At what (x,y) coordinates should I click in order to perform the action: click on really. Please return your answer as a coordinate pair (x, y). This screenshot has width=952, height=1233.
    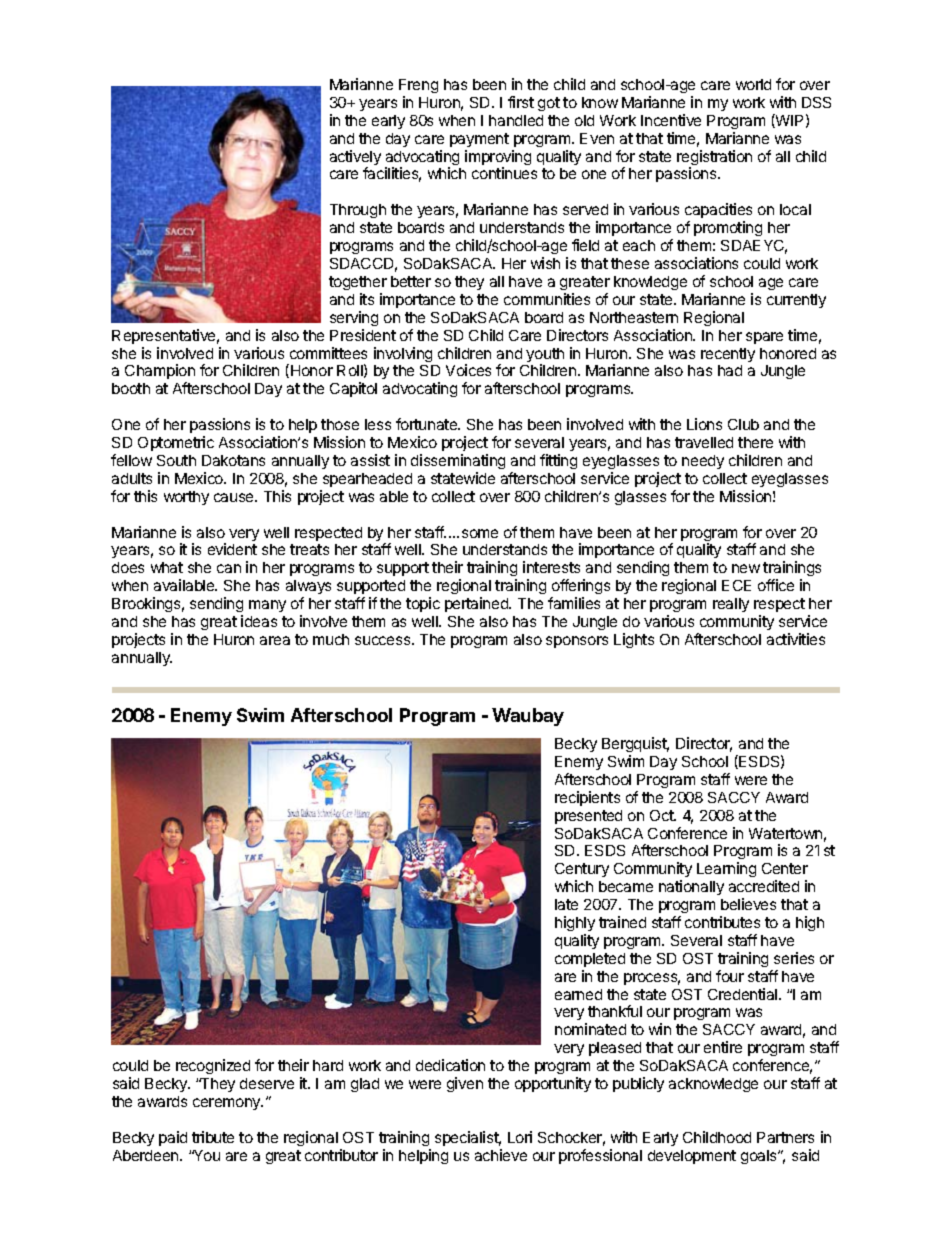
    Looking at the image, I should click on (731, 605).
